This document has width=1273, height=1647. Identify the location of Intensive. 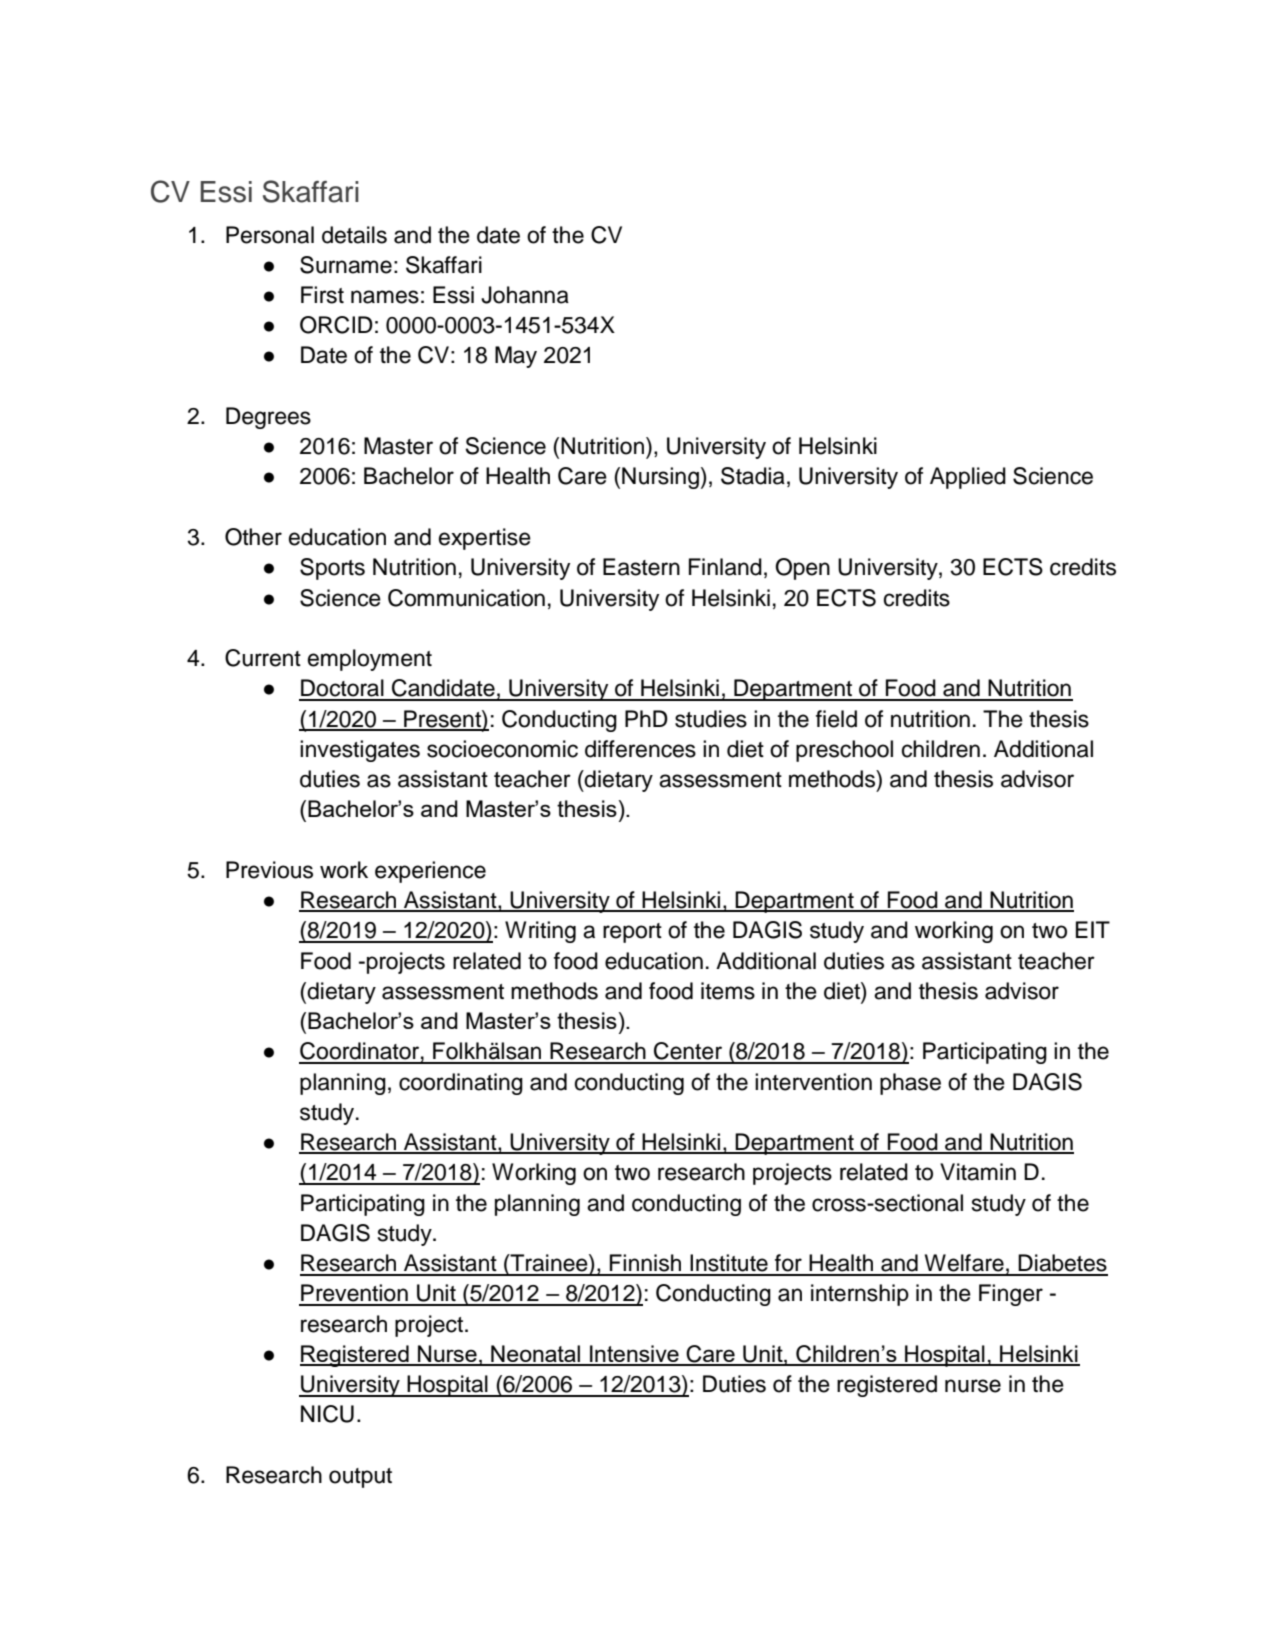
(634, 1355).
